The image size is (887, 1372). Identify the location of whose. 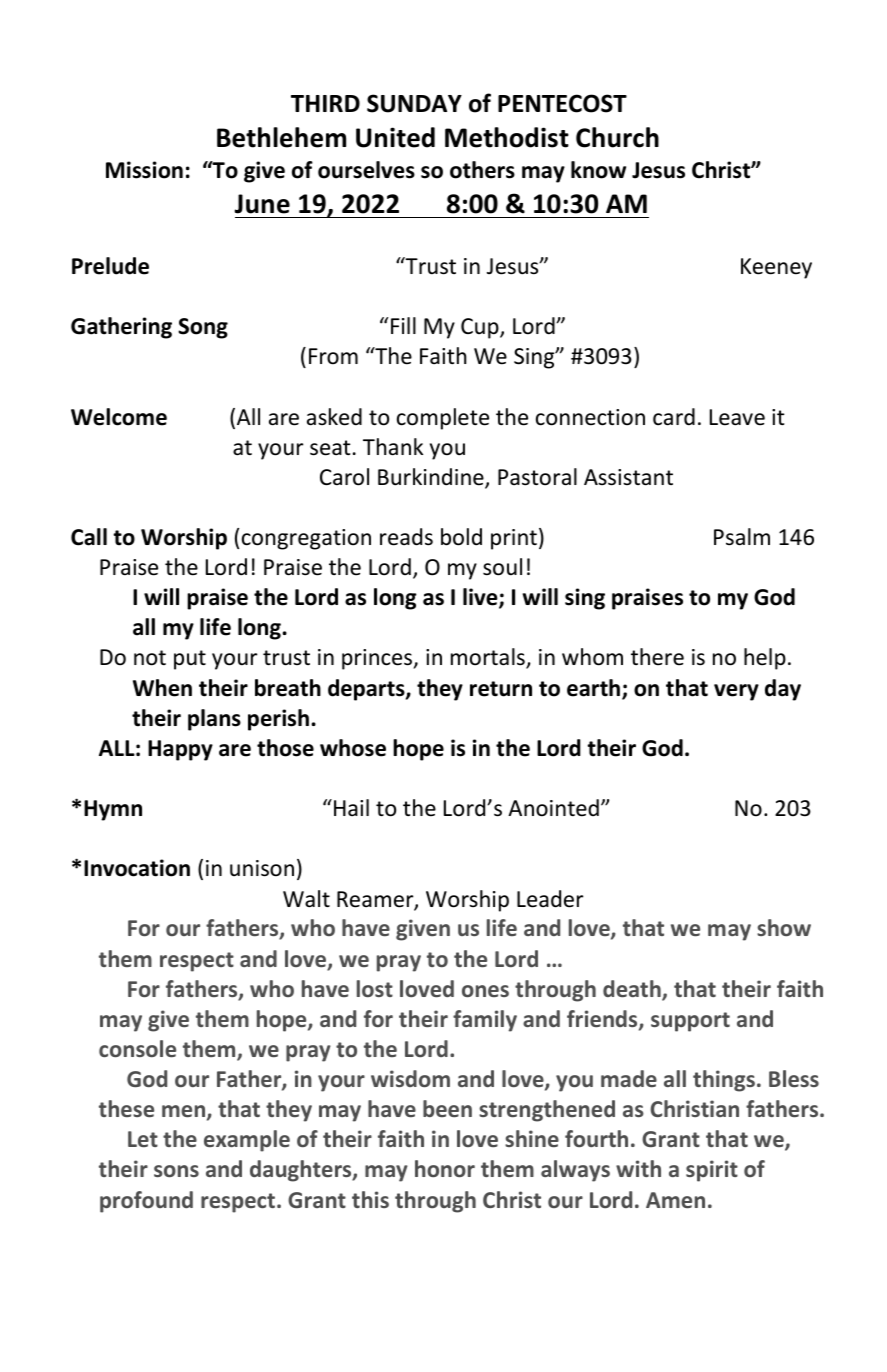
(353, 748).
